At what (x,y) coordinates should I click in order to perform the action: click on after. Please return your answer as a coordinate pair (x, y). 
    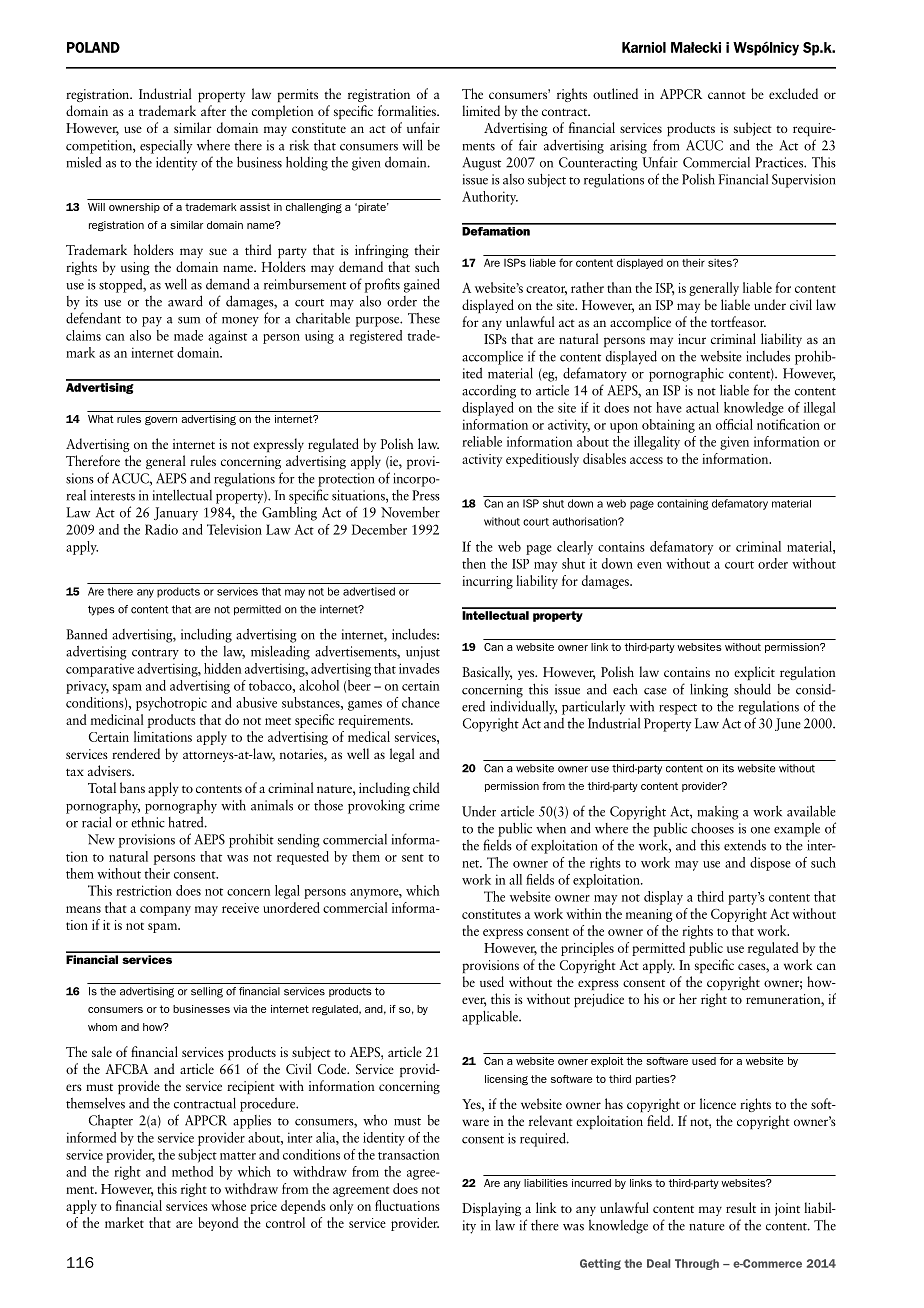
    Looking at the image, I should click on (213, 110).
